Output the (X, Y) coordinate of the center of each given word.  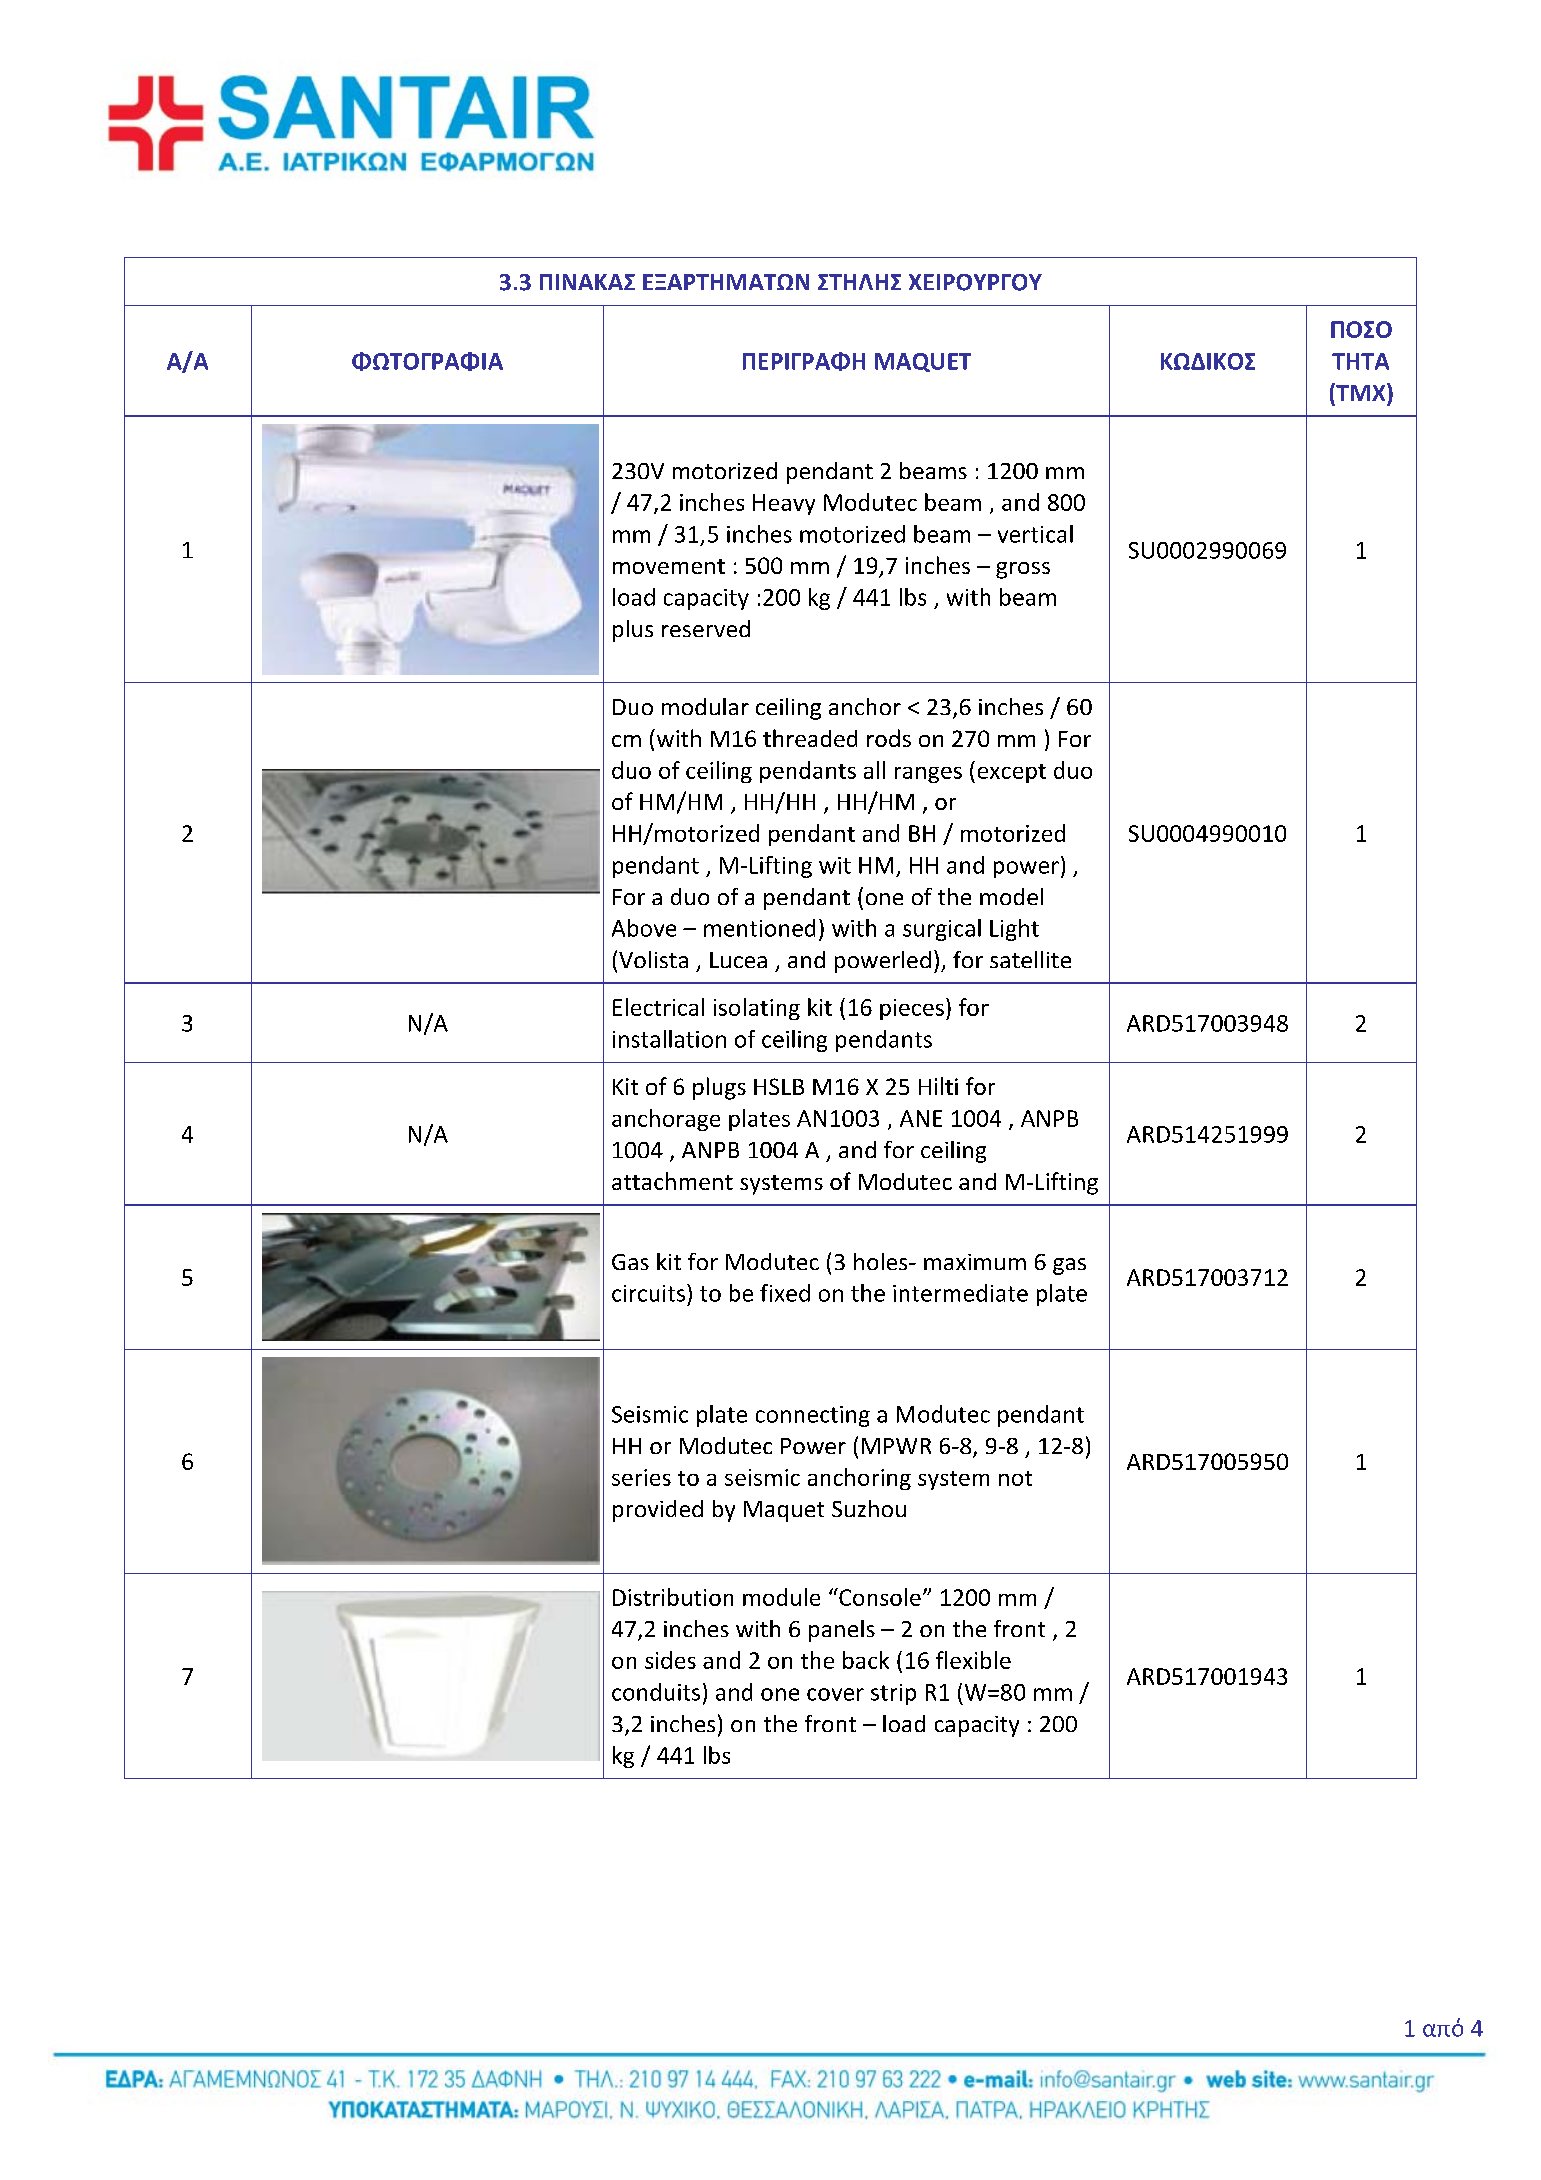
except (1012, 773)
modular (705, 706)
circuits (648, 1293)
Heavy (784, 504)
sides (670, 1660)
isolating (757, 1009)
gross (1023, 570)
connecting (813, 1416)
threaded (810, 738)
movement (669, 566)
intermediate (960, 1293)
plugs (719, 1088)
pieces (912, 1009)
